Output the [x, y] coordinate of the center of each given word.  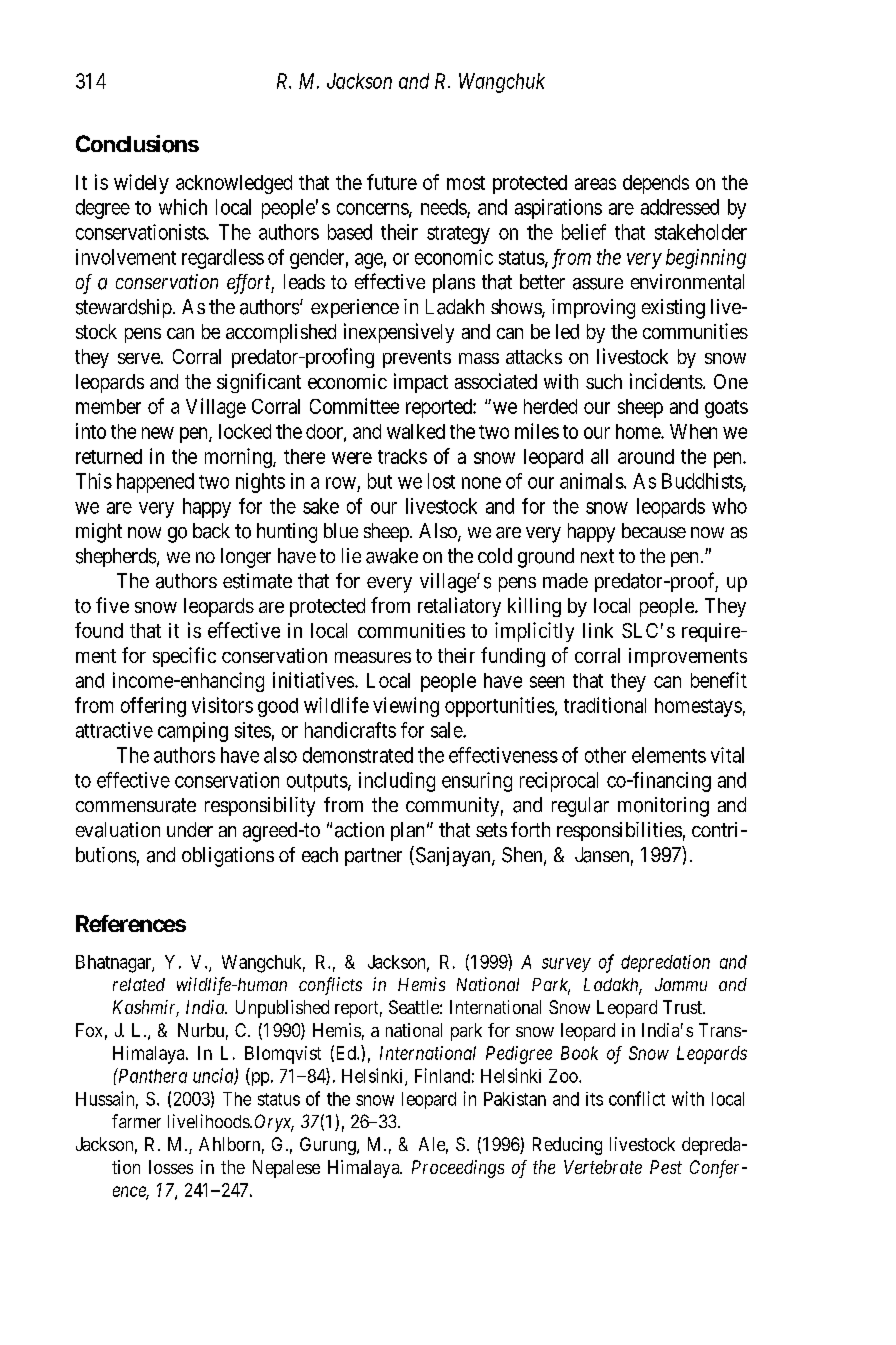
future [392, 182]
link [598, 630]
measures [373, 657]
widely [141, 184]
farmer [136, 1121]
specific [184, 657]
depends [656, 184]
